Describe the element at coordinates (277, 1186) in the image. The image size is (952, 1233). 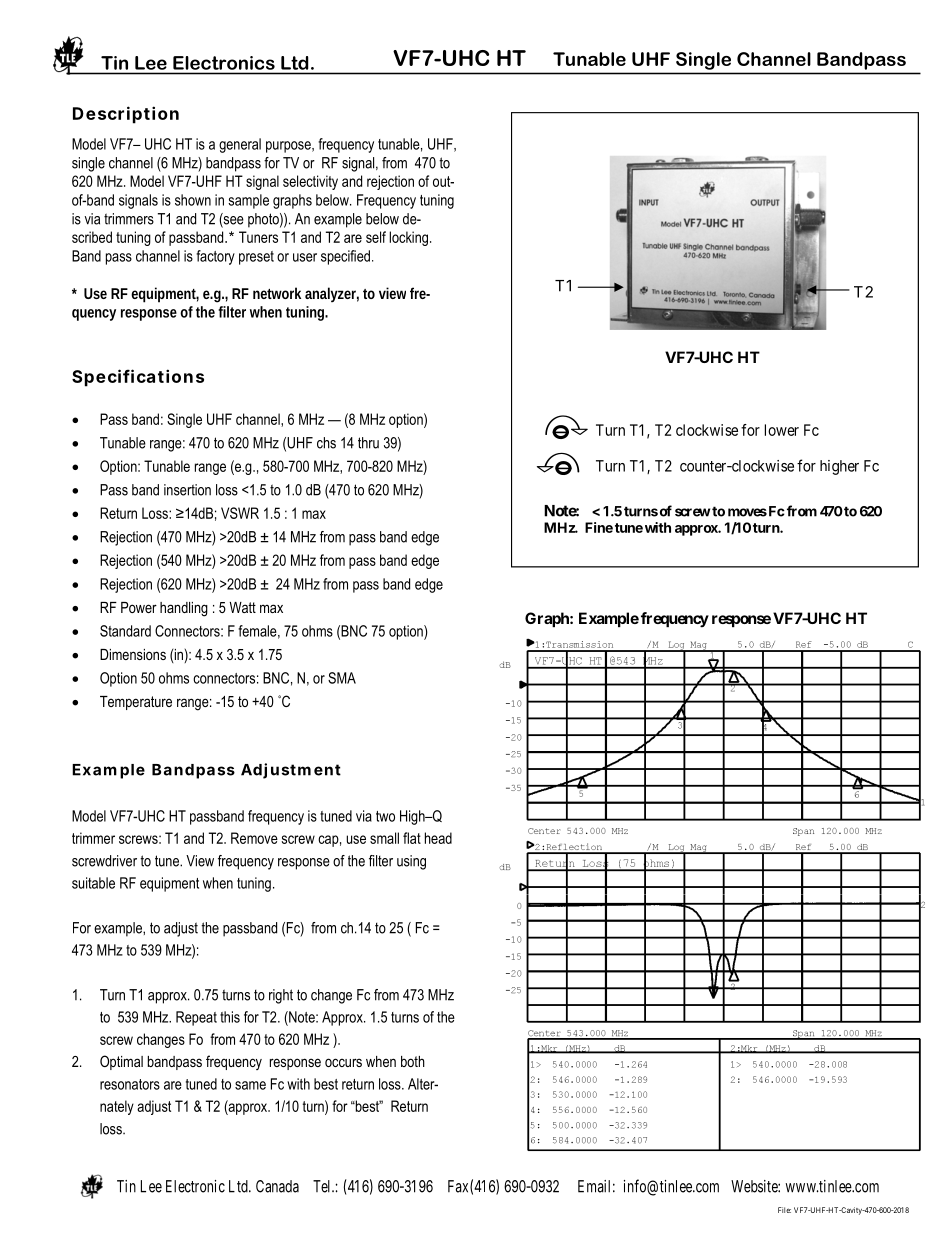
I see `Canada` at that location.
